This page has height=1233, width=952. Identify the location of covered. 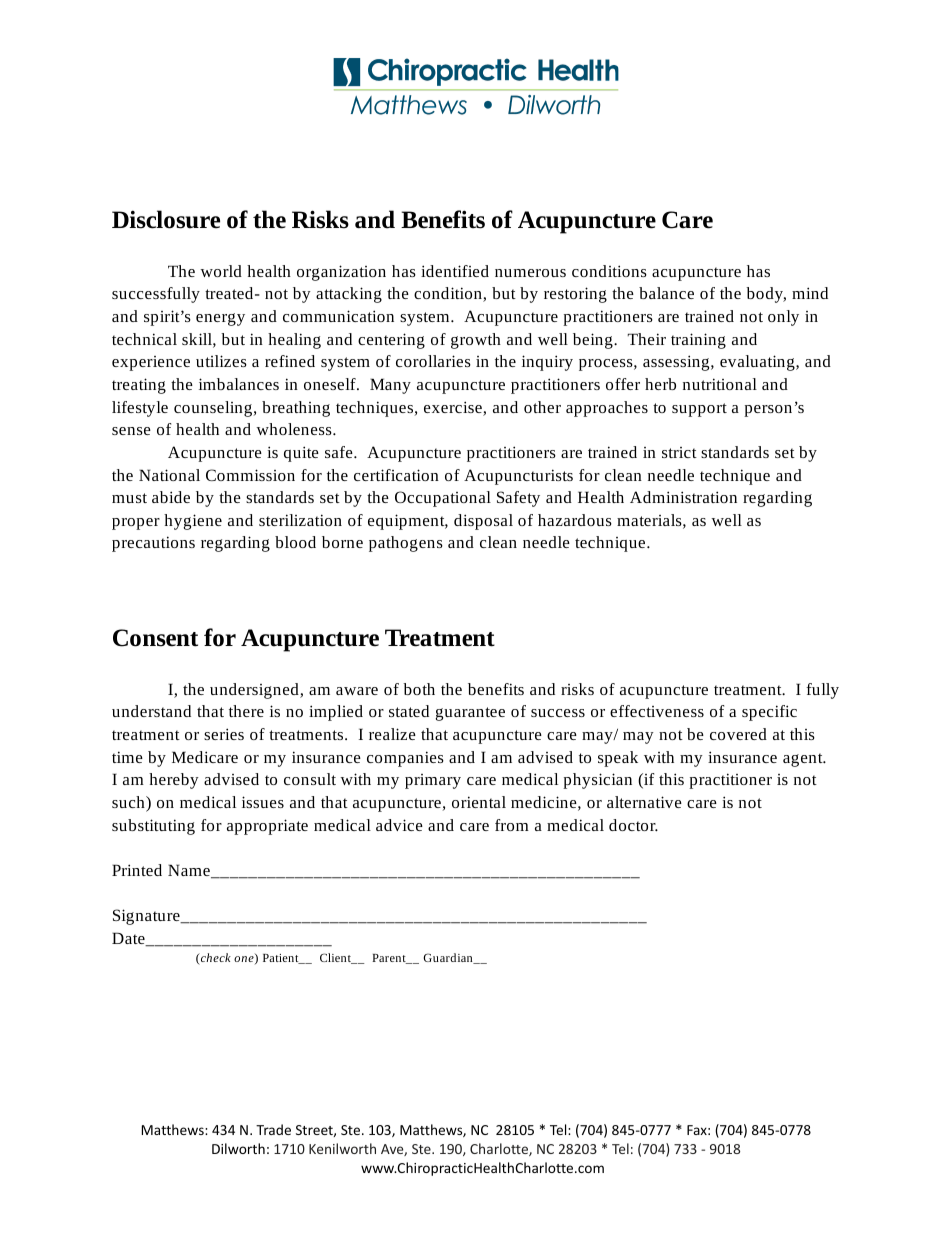
(738, 734).
